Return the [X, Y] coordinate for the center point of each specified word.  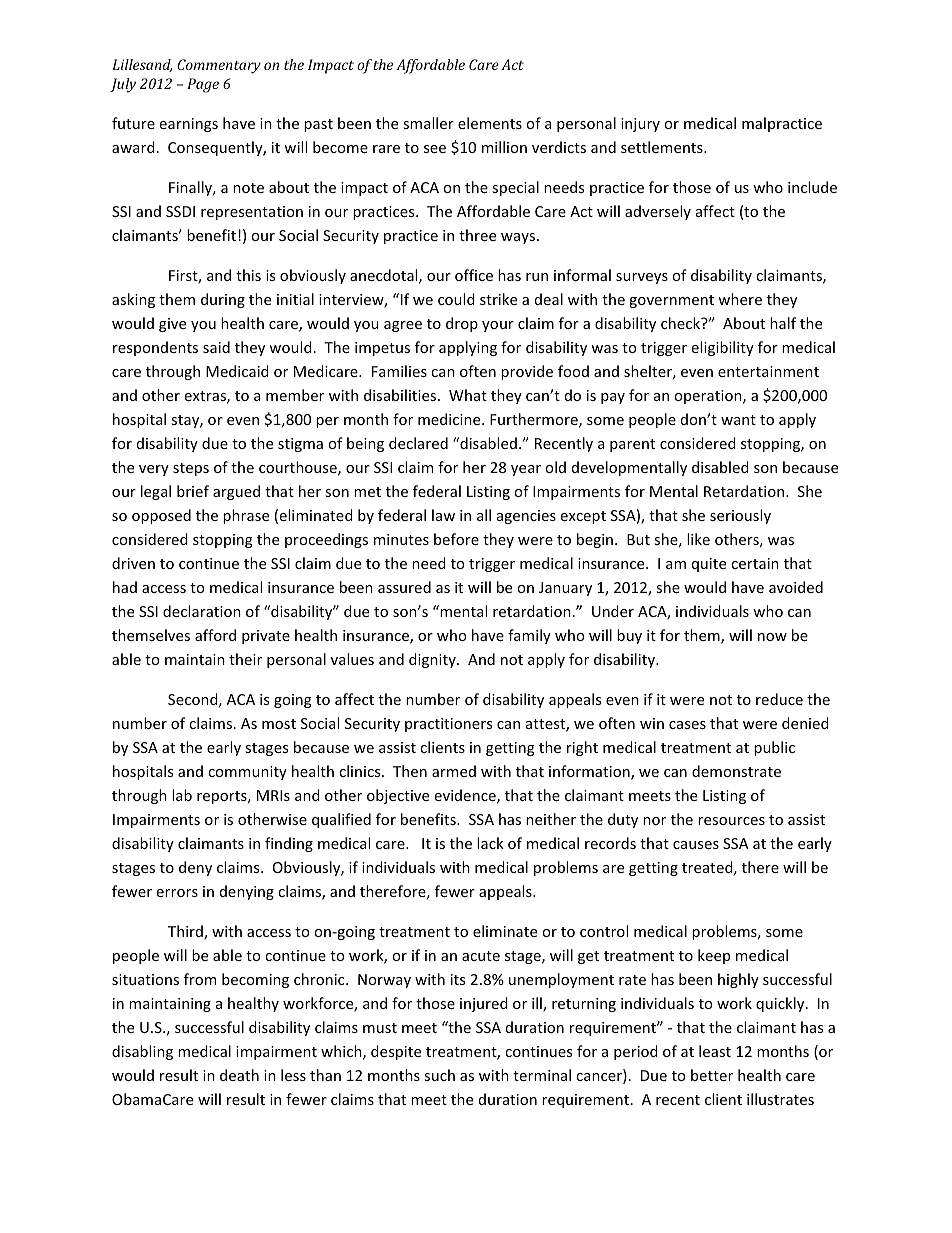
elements [490, 123]
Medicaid [237, 371]
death [239, 1075]
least [715, 1051]
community [247, 773]
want [738, 420]
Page [203, 85]
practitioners [448, 725]
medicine [450, 419]
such [439, 1075]
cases [687, 725]
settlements [663, 147]
